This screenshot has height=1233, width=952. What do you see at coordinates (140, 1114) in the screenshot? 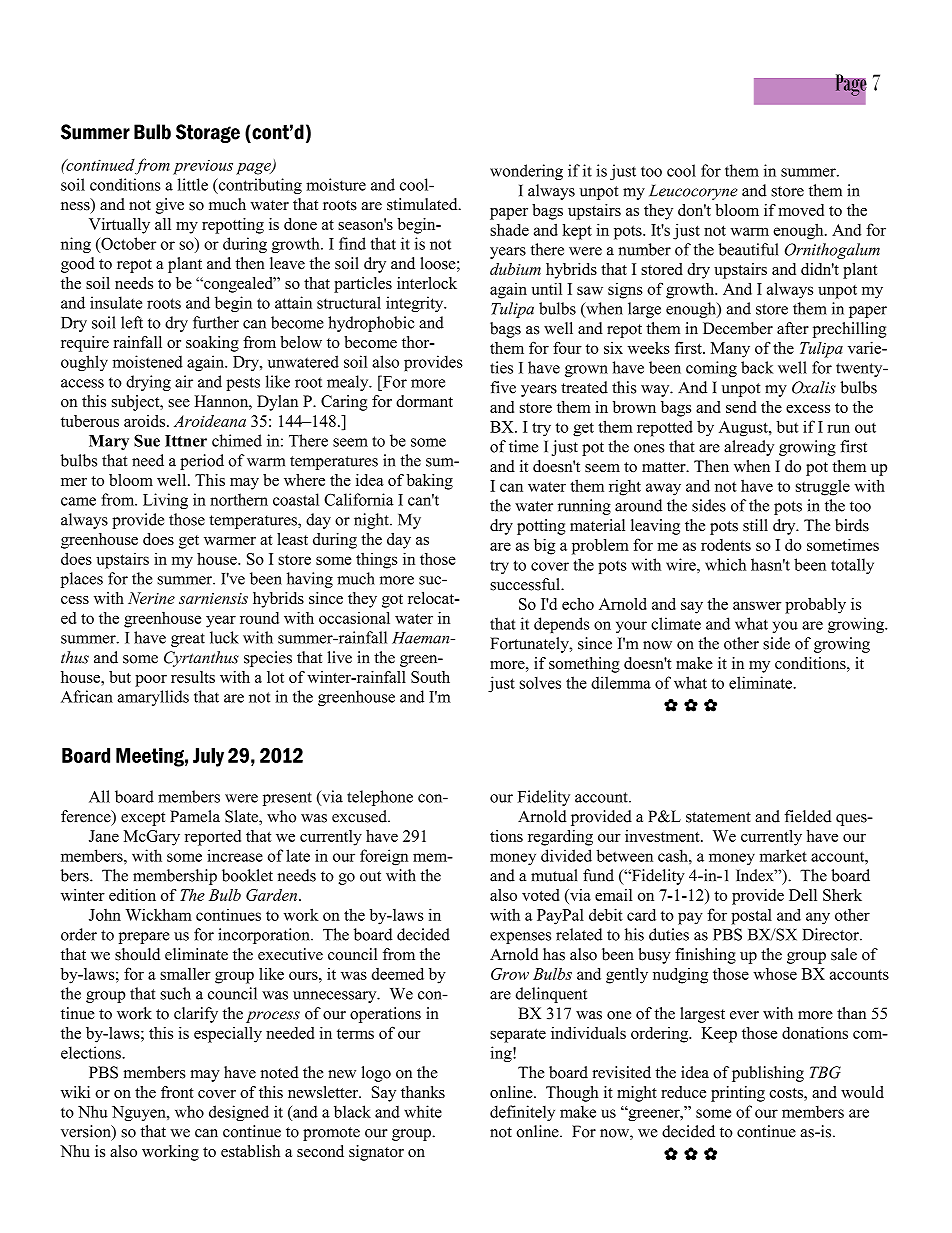
I see `Nguyen` at bounding box center [140, 1114].
